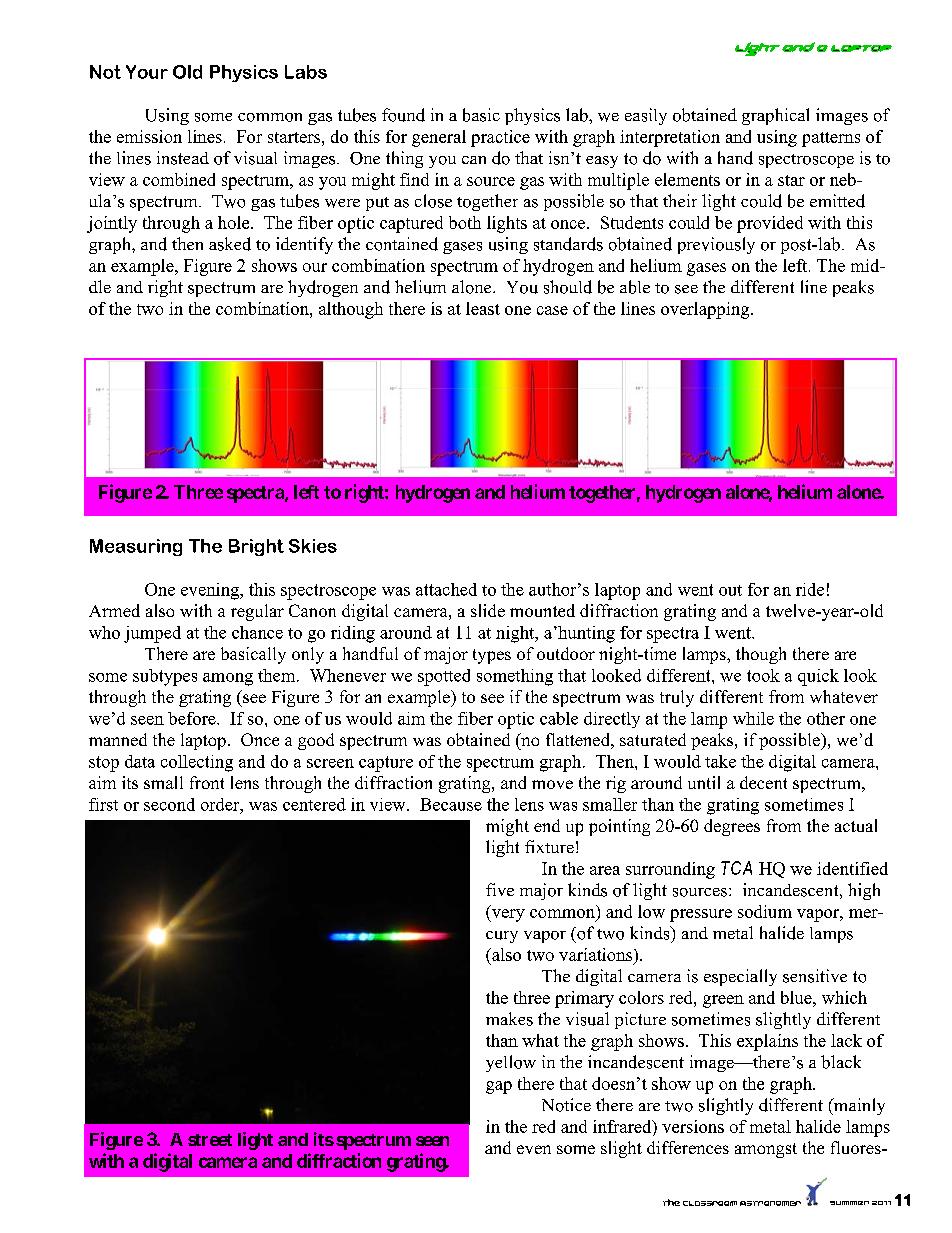  I want to click on slide, so click(488, 610).
